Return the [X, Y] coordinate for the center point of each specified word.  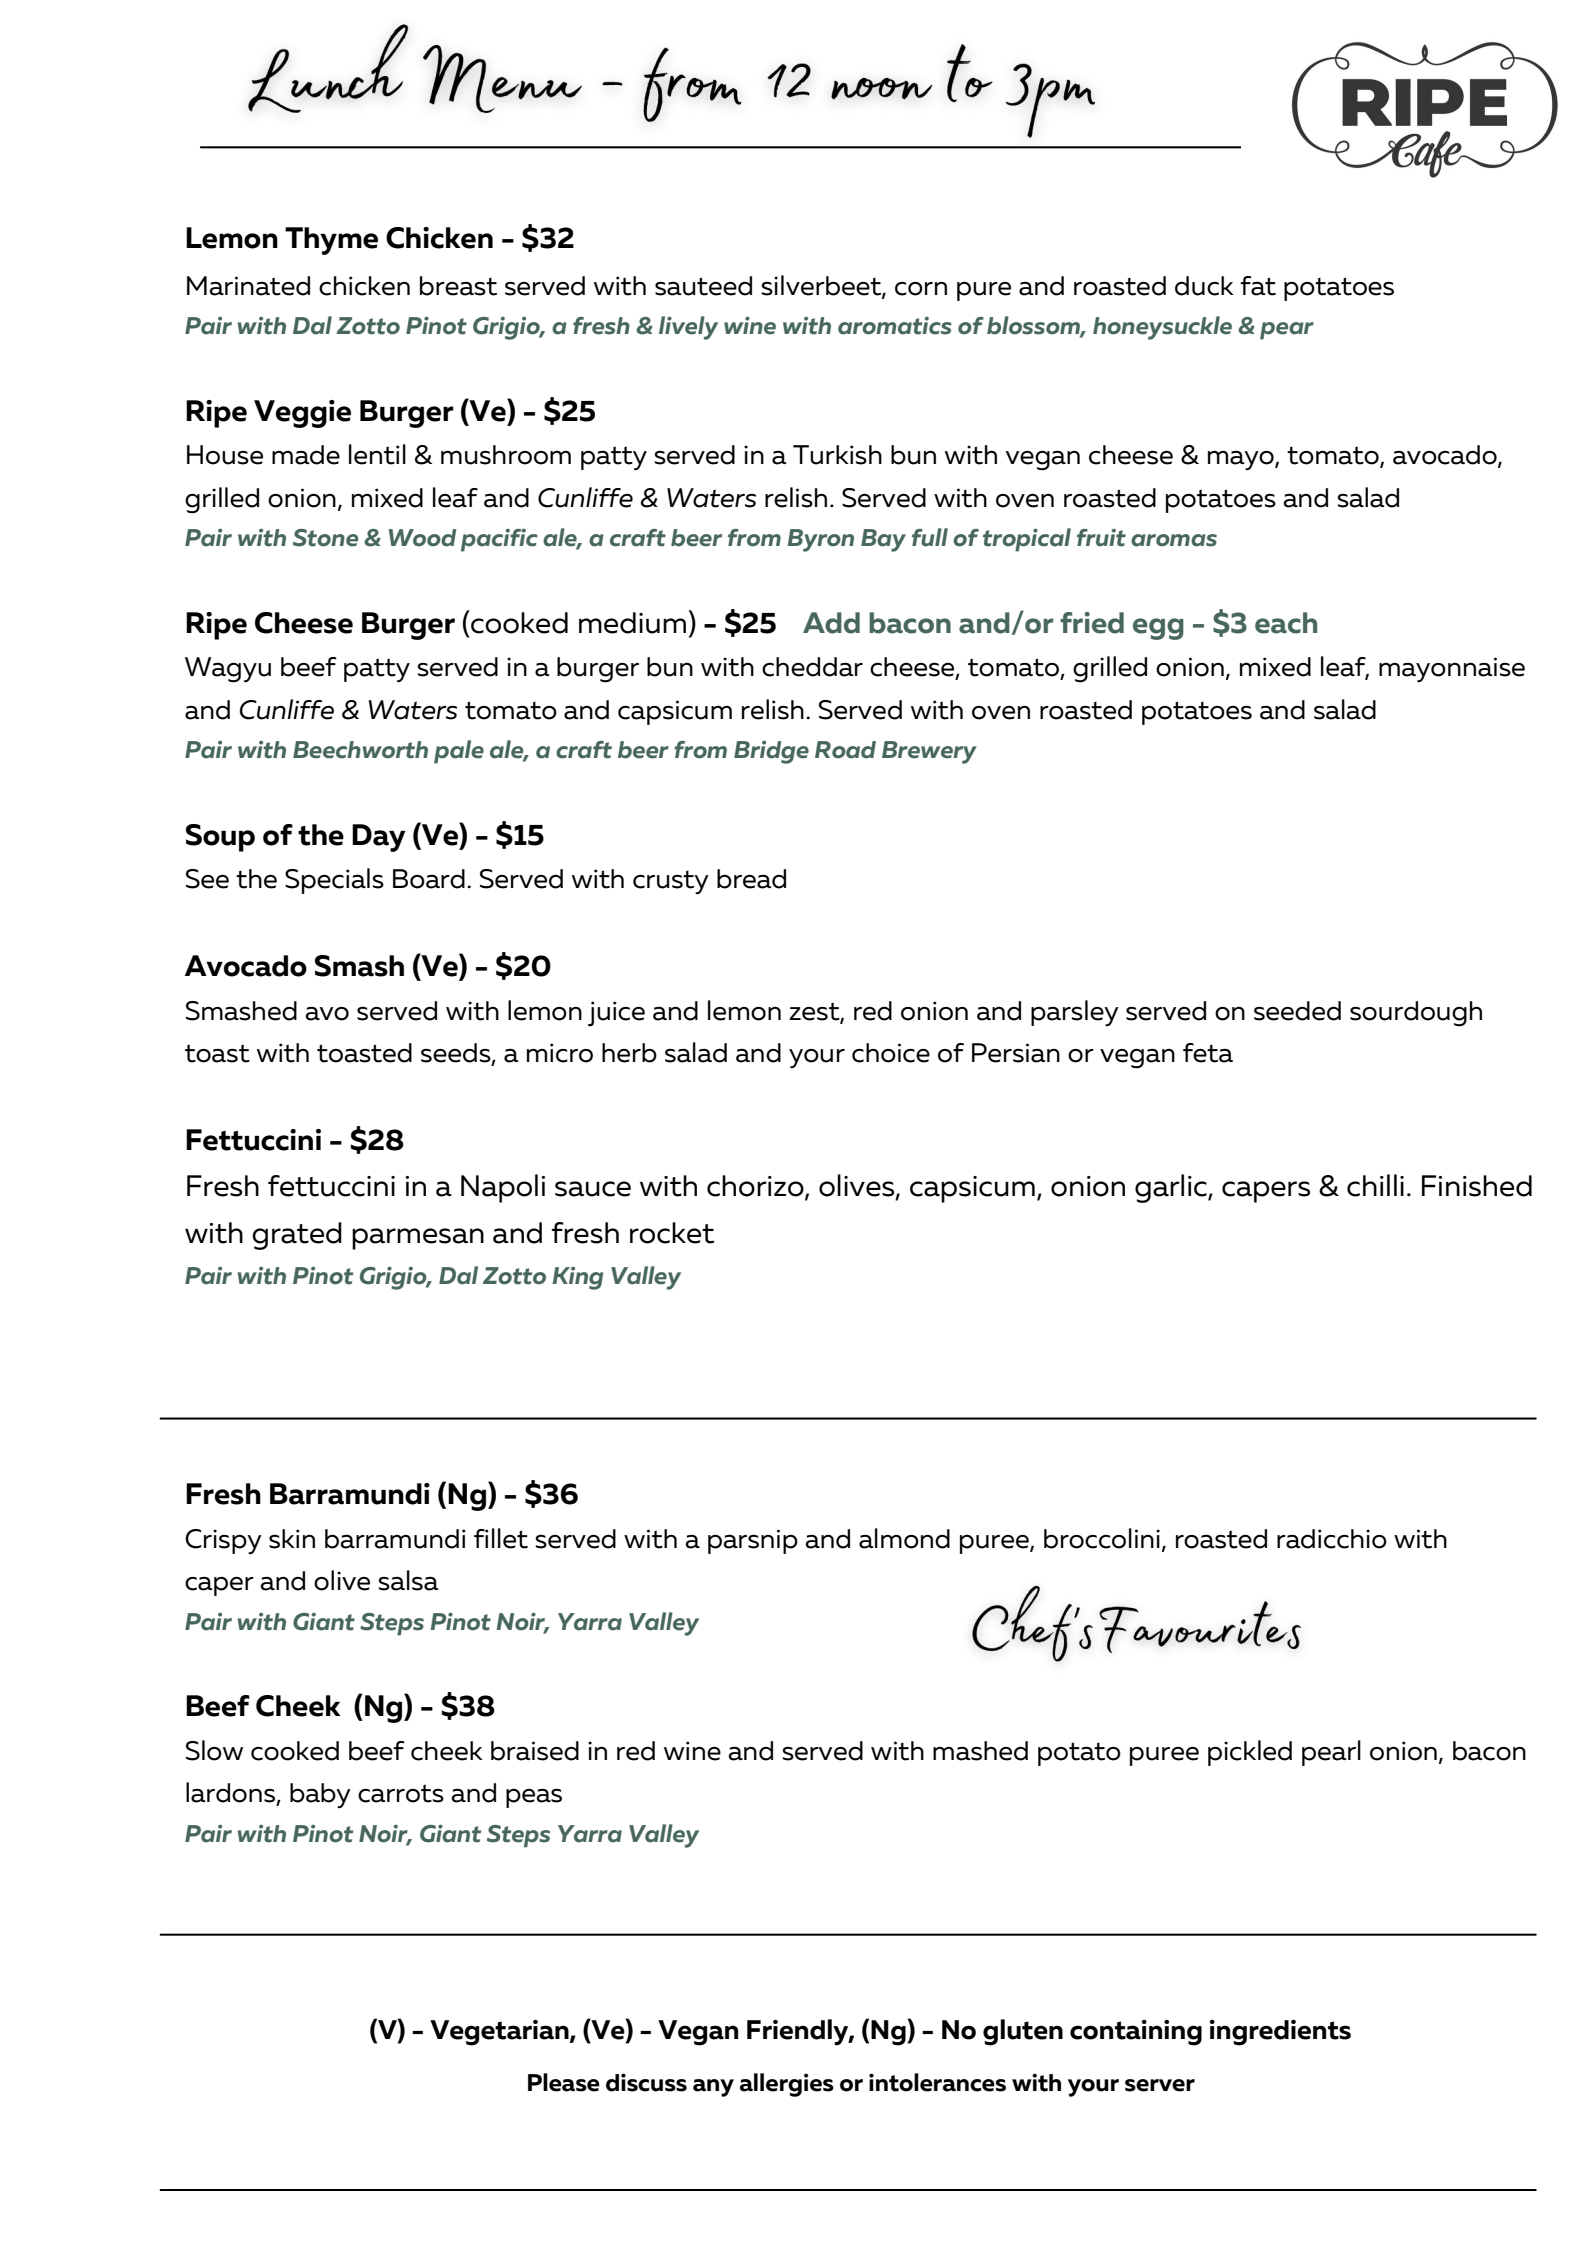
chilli [1375, 1185]
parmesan [418, 1239]
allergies [787, 2085]
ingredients [1280, 2033]
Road [845, 750]
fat [1258, 286]
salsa [408, 1580]
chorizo [756, 1187]
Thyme [331, 241]
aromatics [895, 326]
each [1286, 623]
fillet [501, 1538]
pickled [1250, 1753]
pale [459, 752]
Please [564, 2082]
